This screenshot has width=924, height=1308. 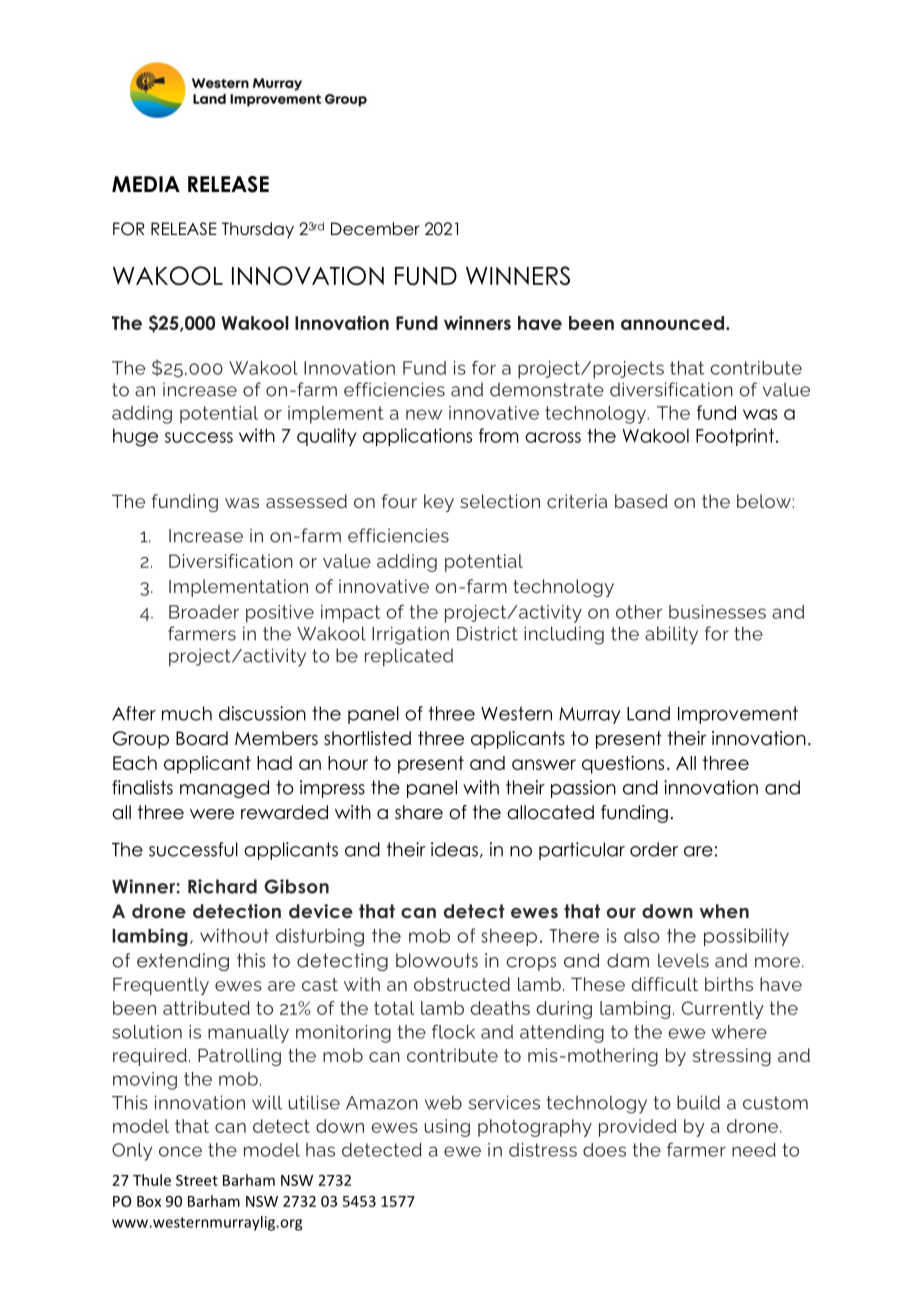 I want to click on Thursday, so click(x=258, y=230).
